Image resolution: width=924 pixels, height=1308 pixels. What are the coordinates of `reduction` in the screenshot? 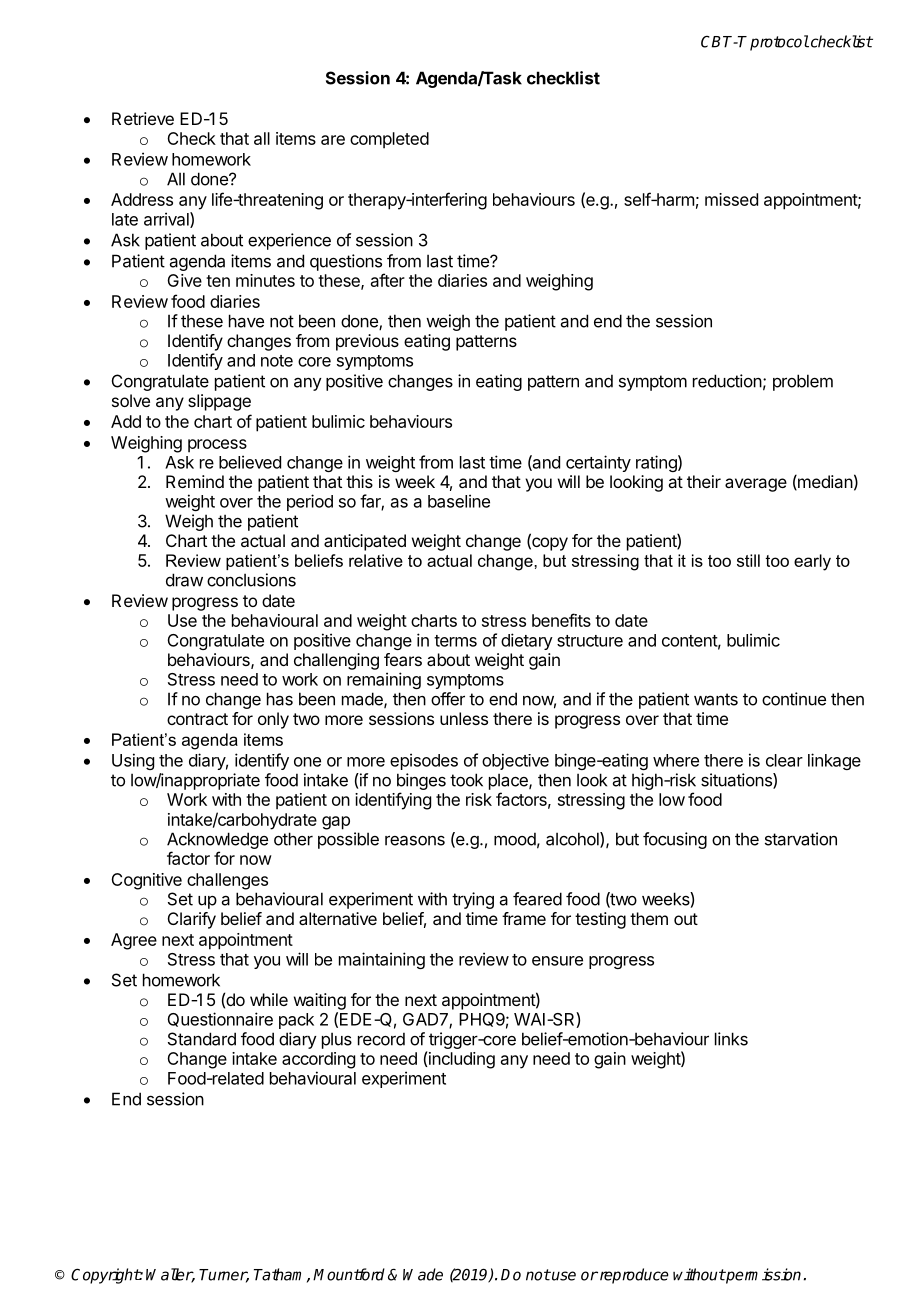 It's located at (727, 381).
